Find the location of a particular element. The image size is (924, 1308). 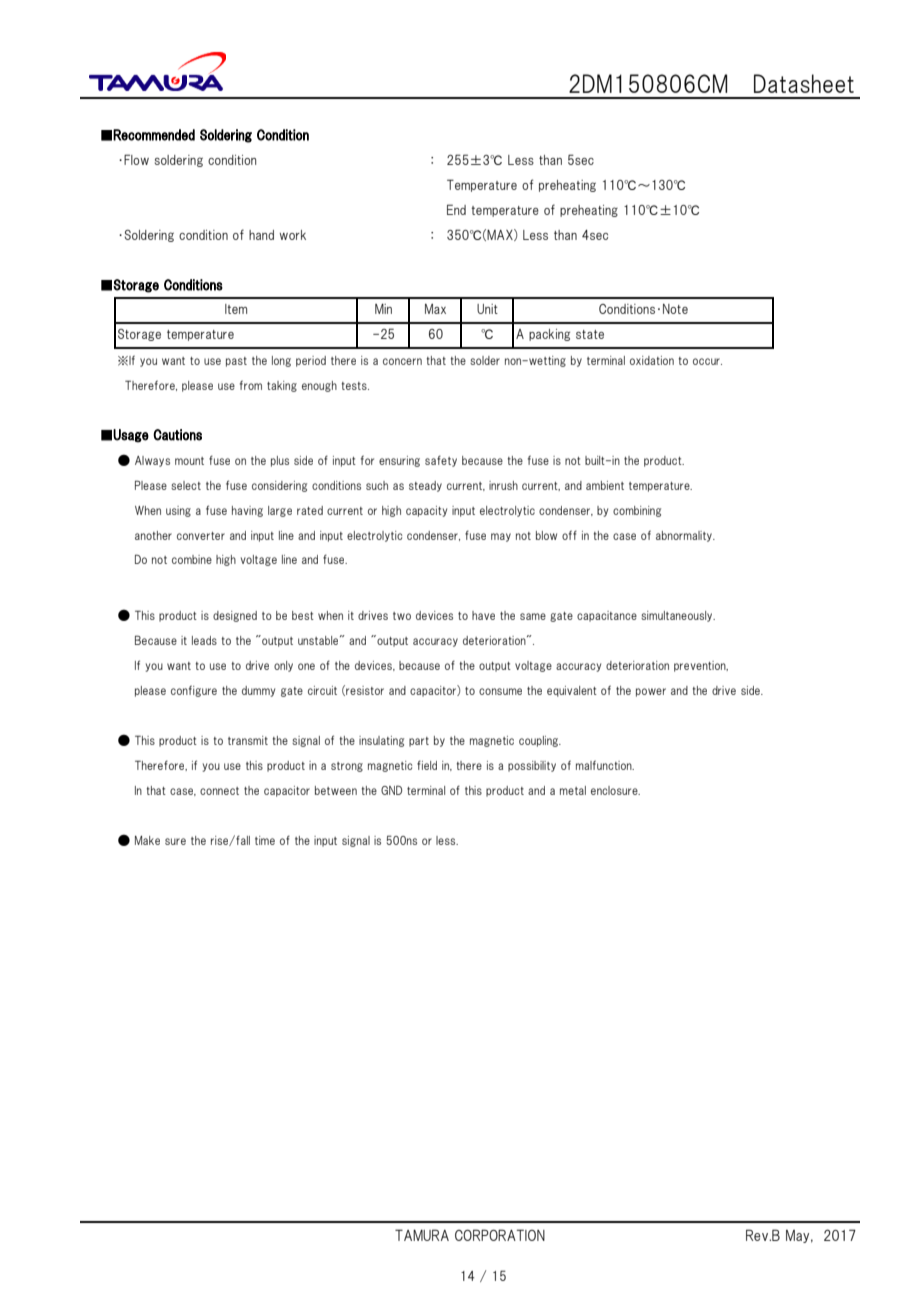

converter is located at coordinates (201, 536).
